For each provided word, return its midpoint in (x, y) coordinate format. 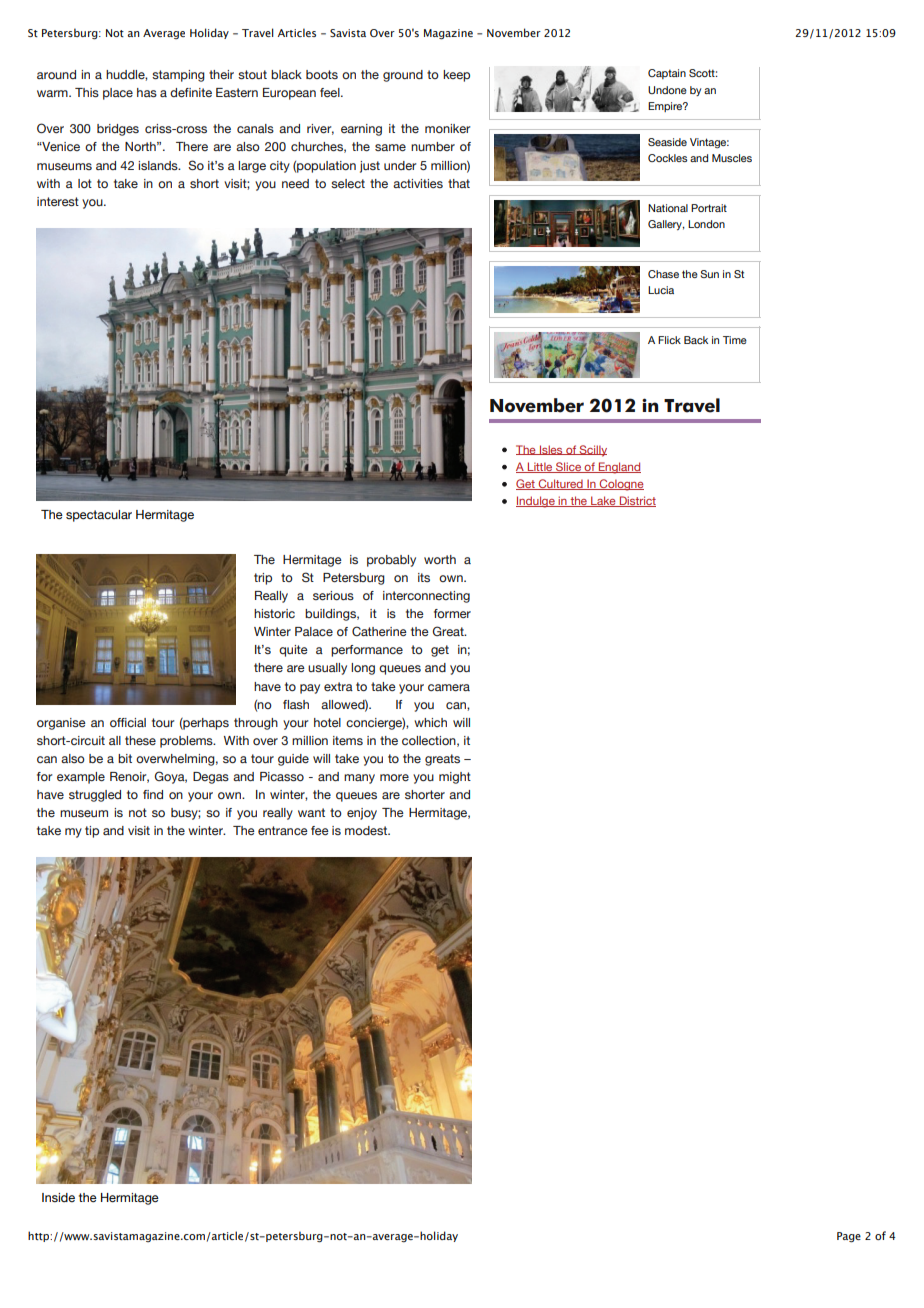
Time (735, 340)
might (455, 778)
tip (92, 832)
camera (449, 687)
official (128, 722)
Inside (58, 1197)
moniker (448, 128)
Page (849, 1237)
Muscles (732, 158)
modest (367, 830)
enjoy (362, 814)
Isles (551, 450)
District (636, 501)
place (118, 94)
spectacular (99, 516)
